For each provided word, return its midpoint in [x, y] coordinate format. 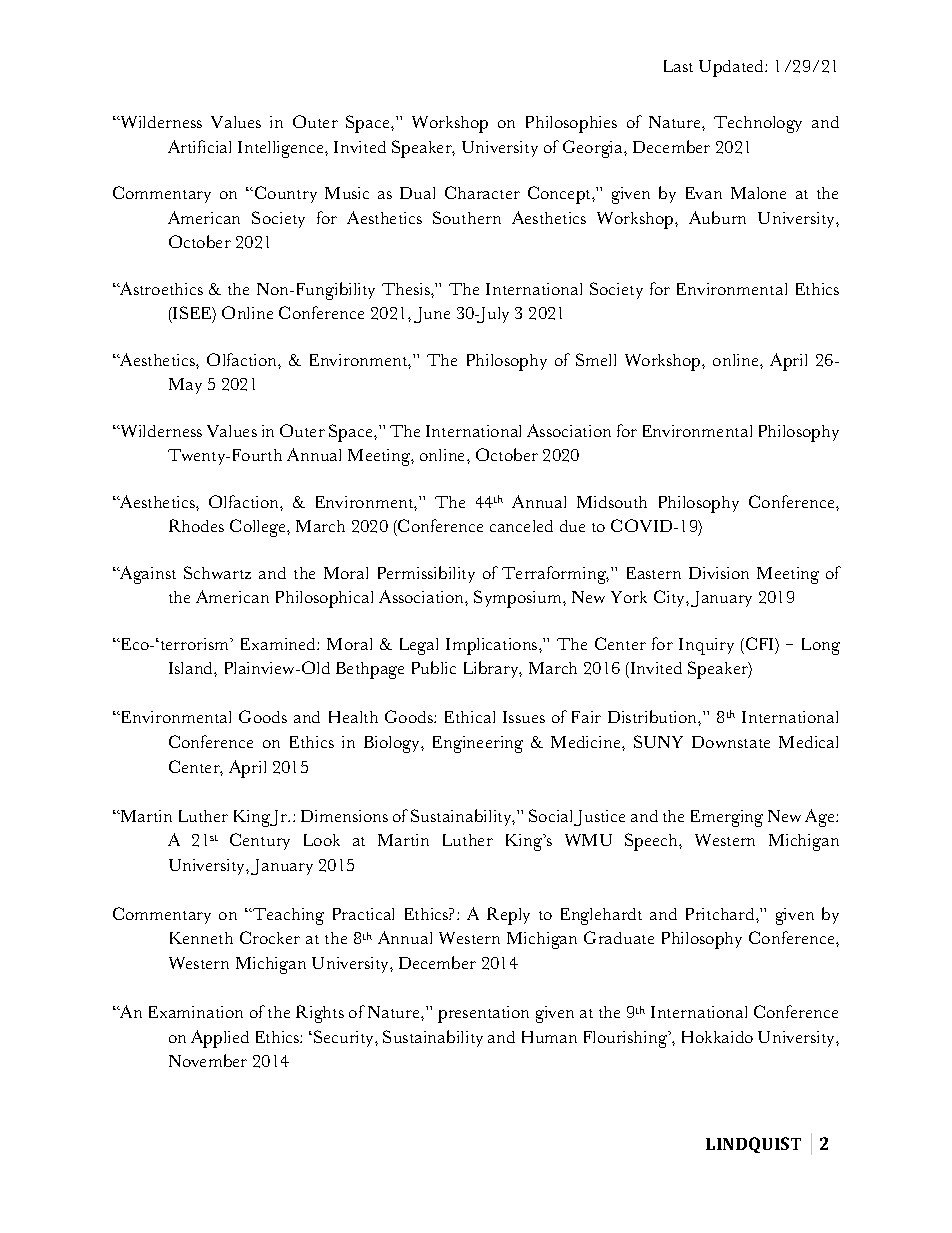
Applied [220, 1039]
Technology [758, 124]
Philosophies [571, 124]
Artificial [199, 146]
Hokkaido [717, 1037]
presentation [483, 1014]
